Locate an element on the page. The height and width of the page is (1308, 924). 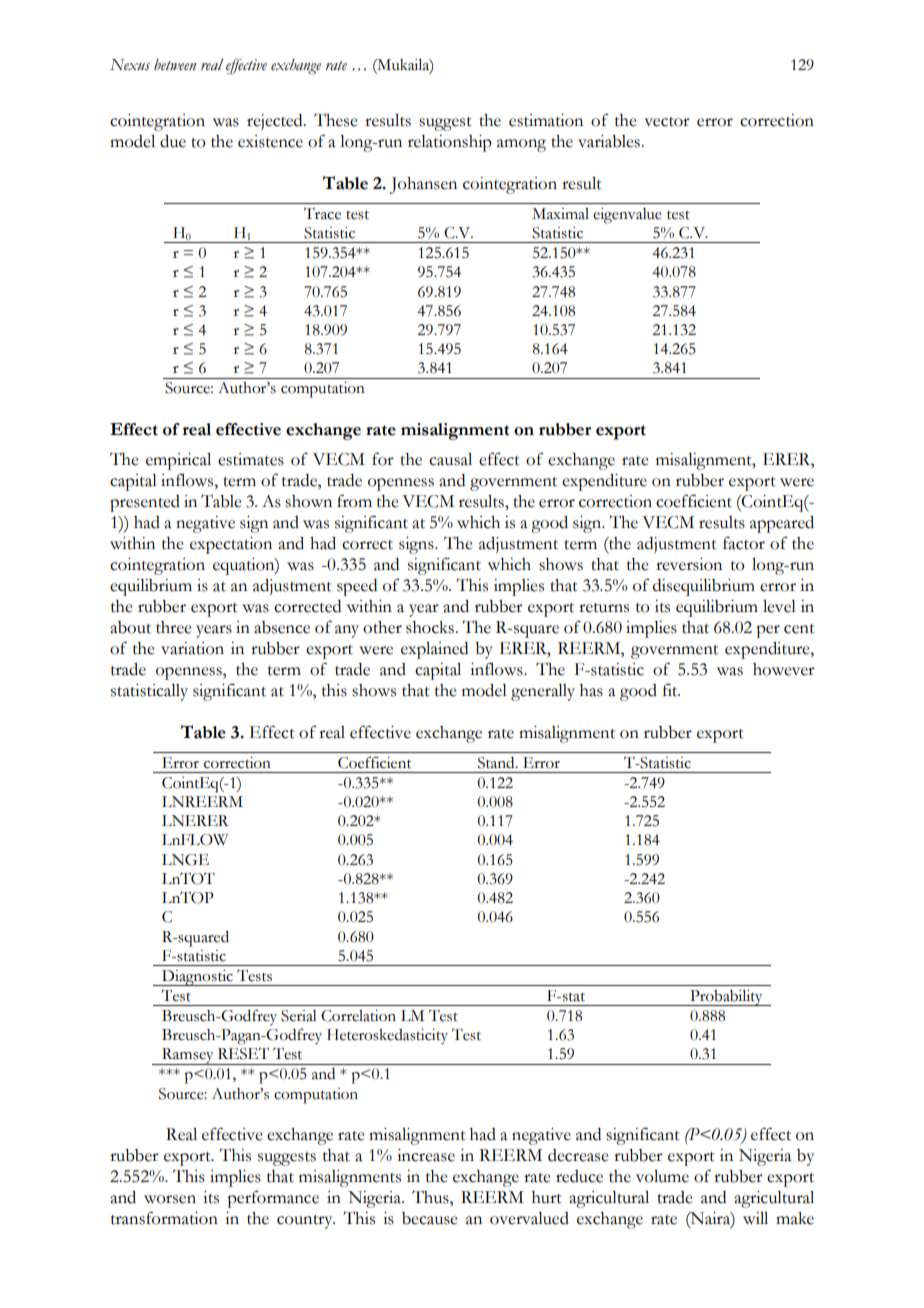
variation is located at coordinates (192, 648).
